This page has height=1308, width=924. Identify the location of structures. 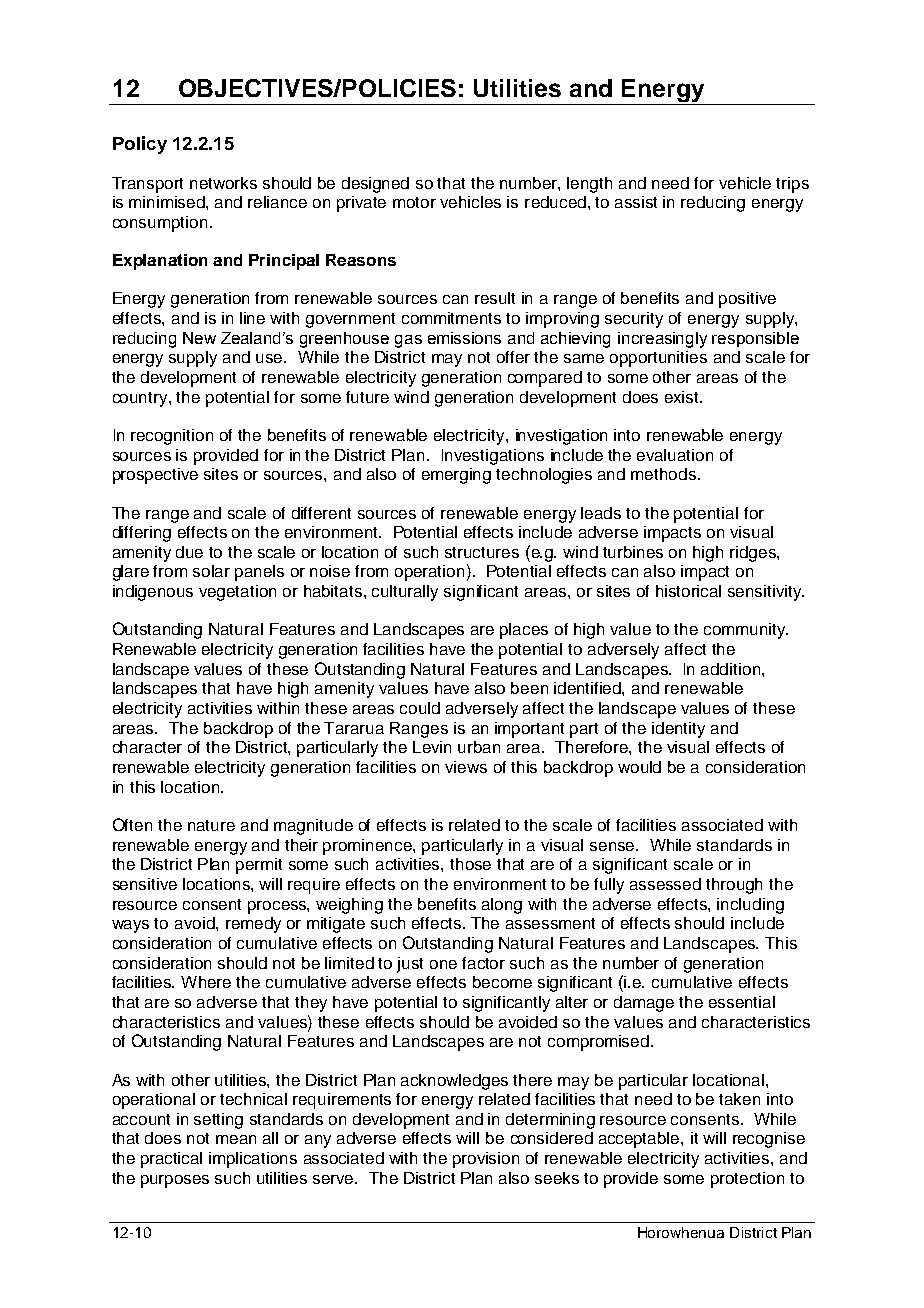
(482, 552).
